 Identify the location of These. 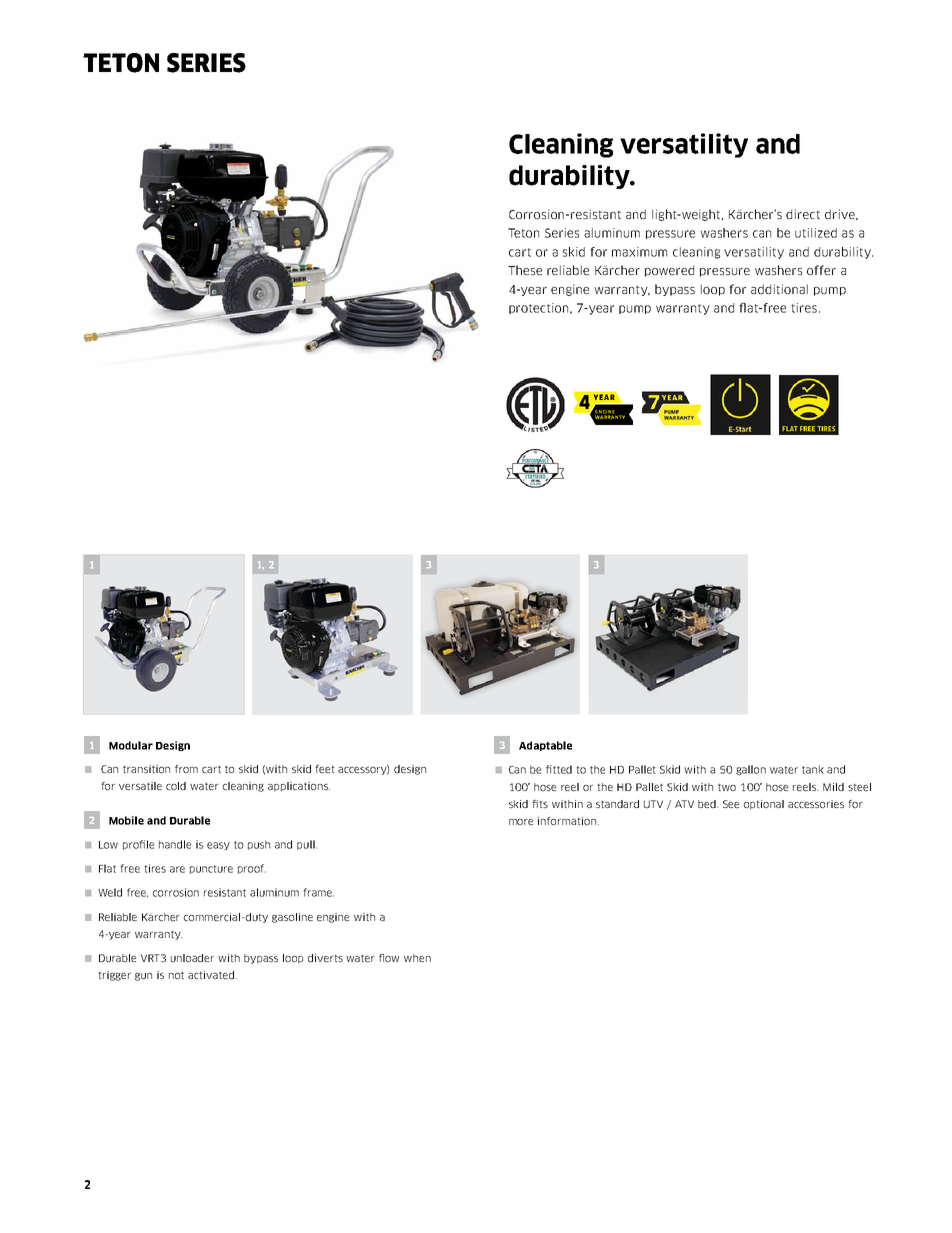
(525, 270).
